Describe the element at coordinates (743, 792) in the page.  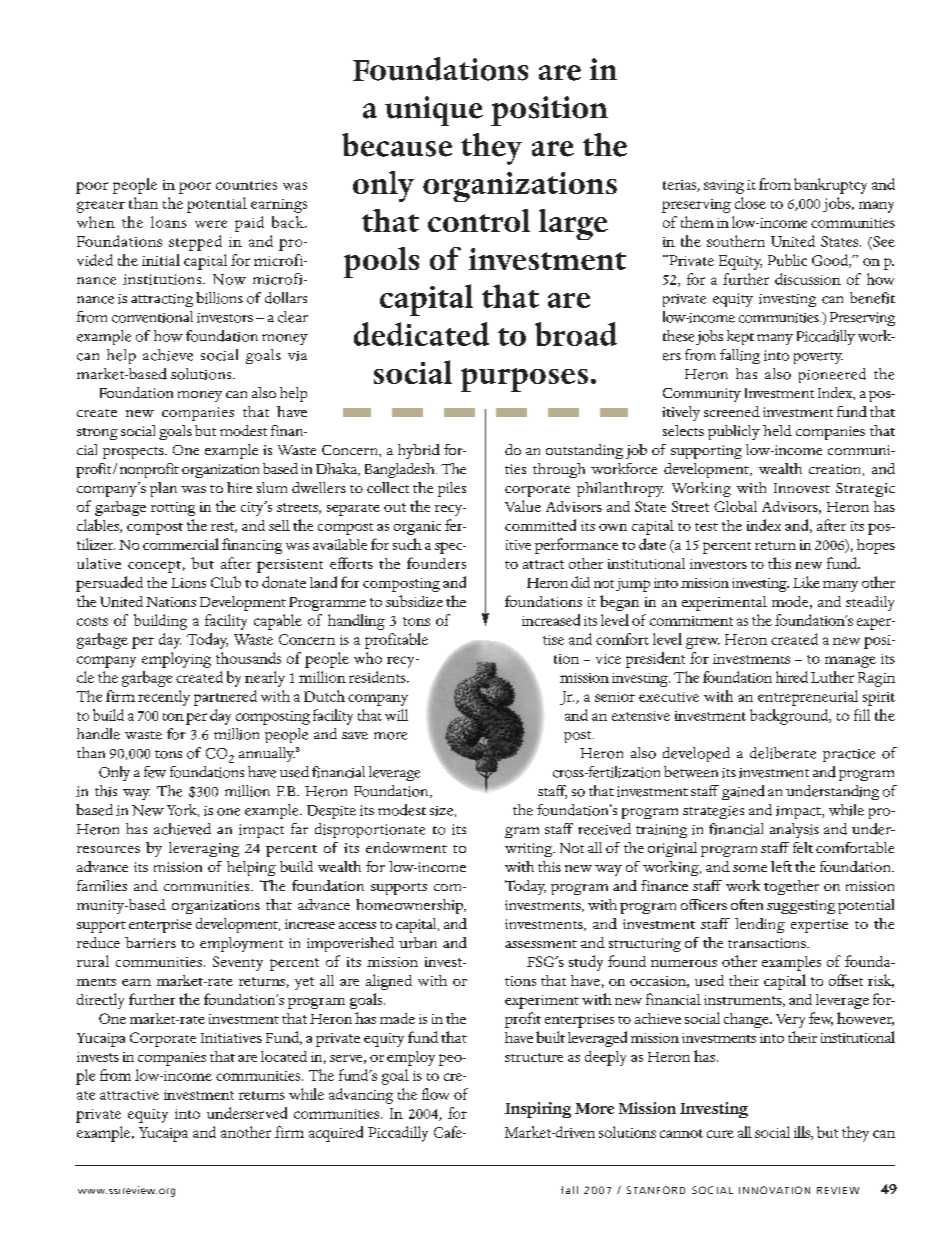
I see `gained` at that location.
